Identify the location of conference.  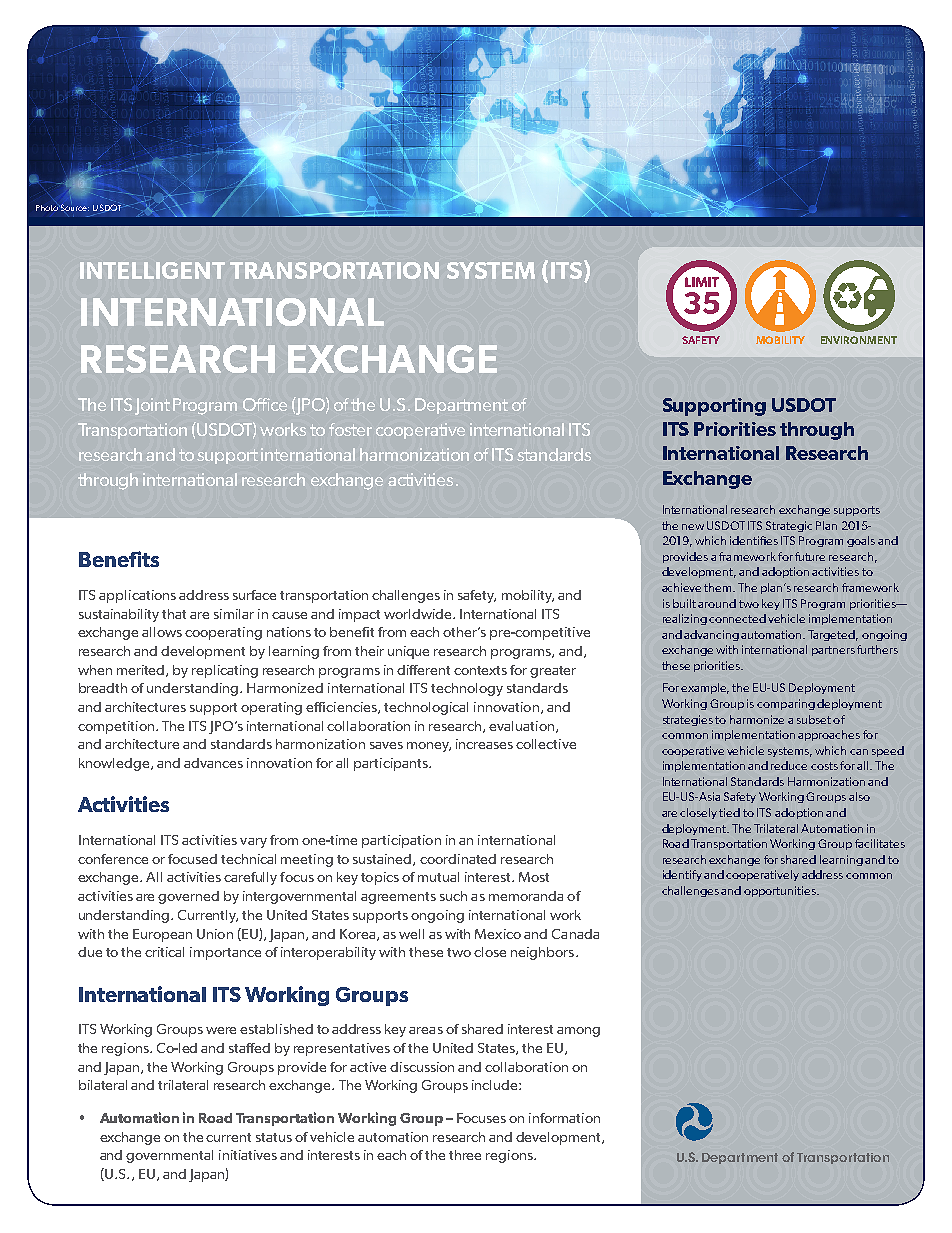
(113, 859).
